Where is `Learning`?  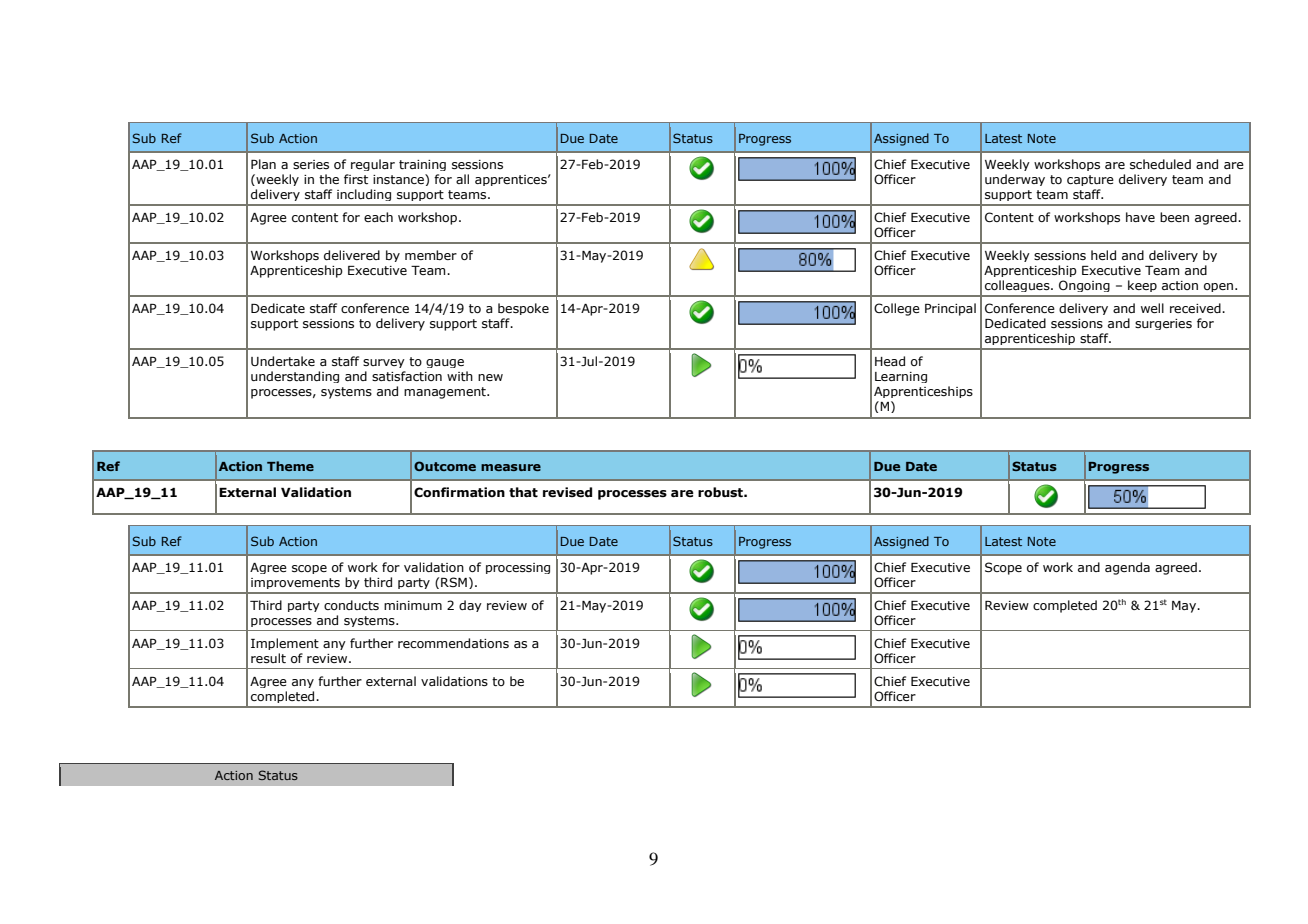
Learning is located at coordinates (901, 377).
